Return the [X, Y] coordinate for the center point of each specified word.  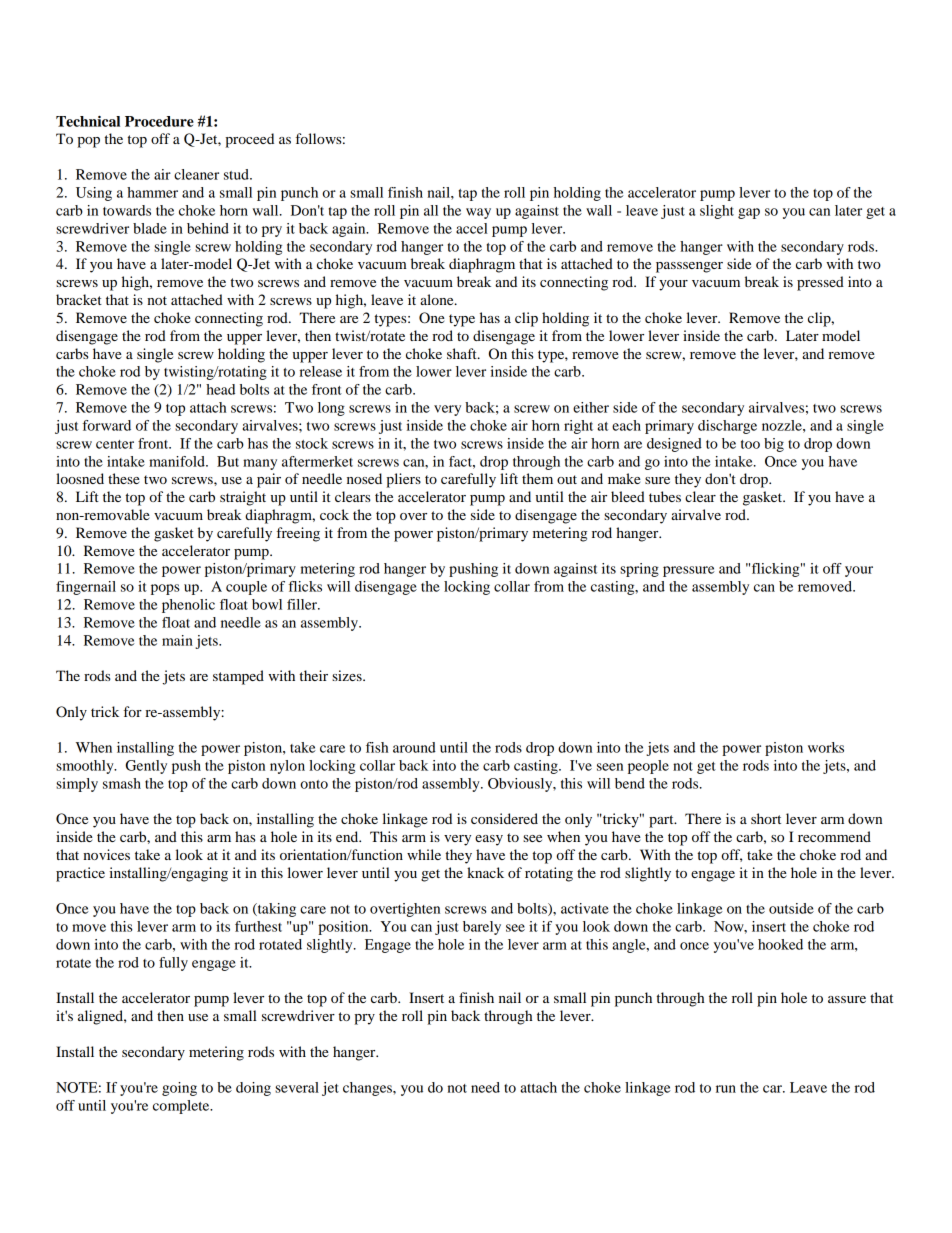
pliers [403, 480]
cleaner [196, 174]
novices [106, 854]
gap [749, 213]
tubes [665, 496]
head [220, 389]
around [414, 747]
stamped [238, 677]
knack [485, 872]
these [124, 478]
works [826, 747]
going [179, 1089]
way [478, 213]
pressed [820, 283]
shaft [463, 353]
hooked [780, 944]
